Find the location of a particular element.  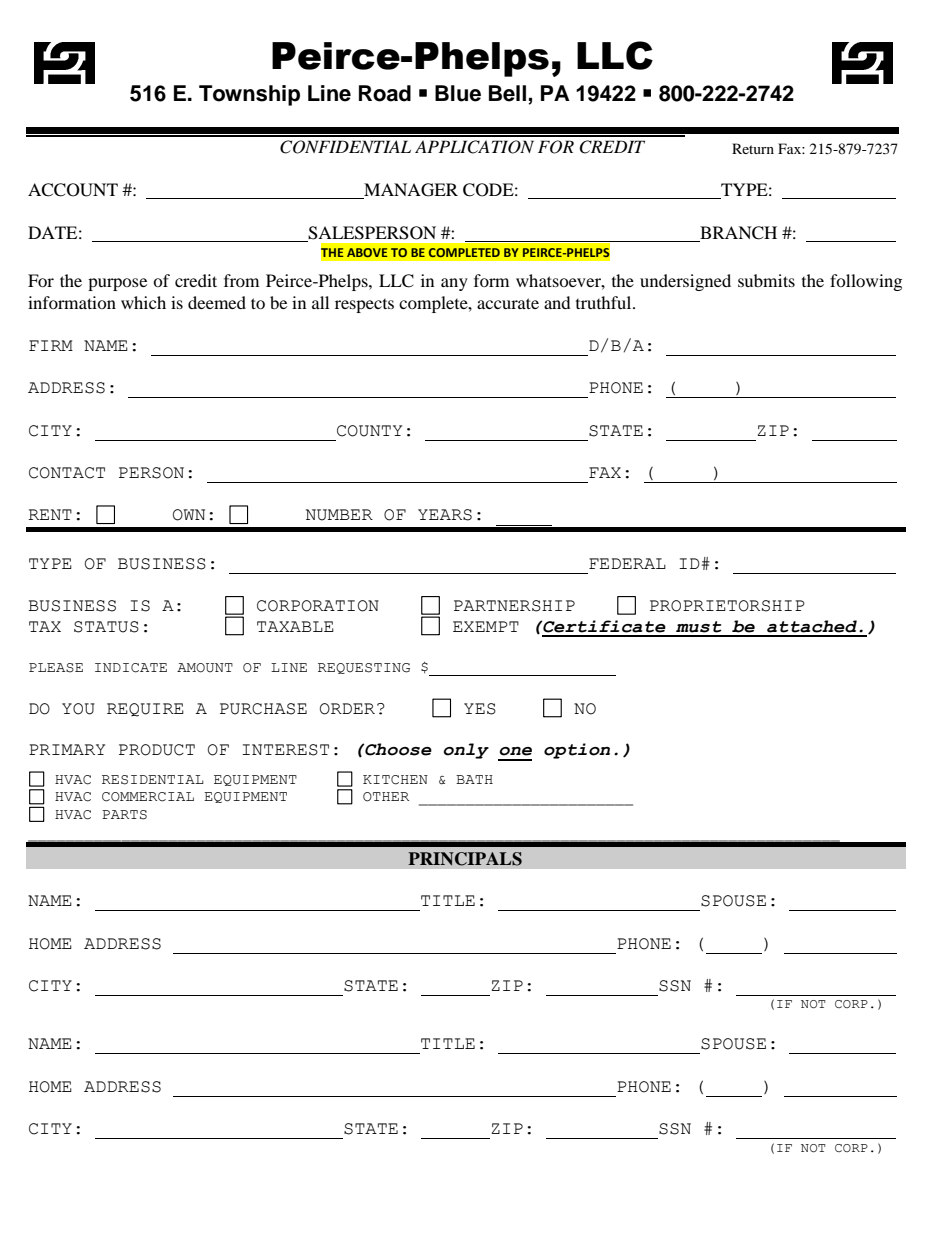

Return is located at coordinates (753, 148).
